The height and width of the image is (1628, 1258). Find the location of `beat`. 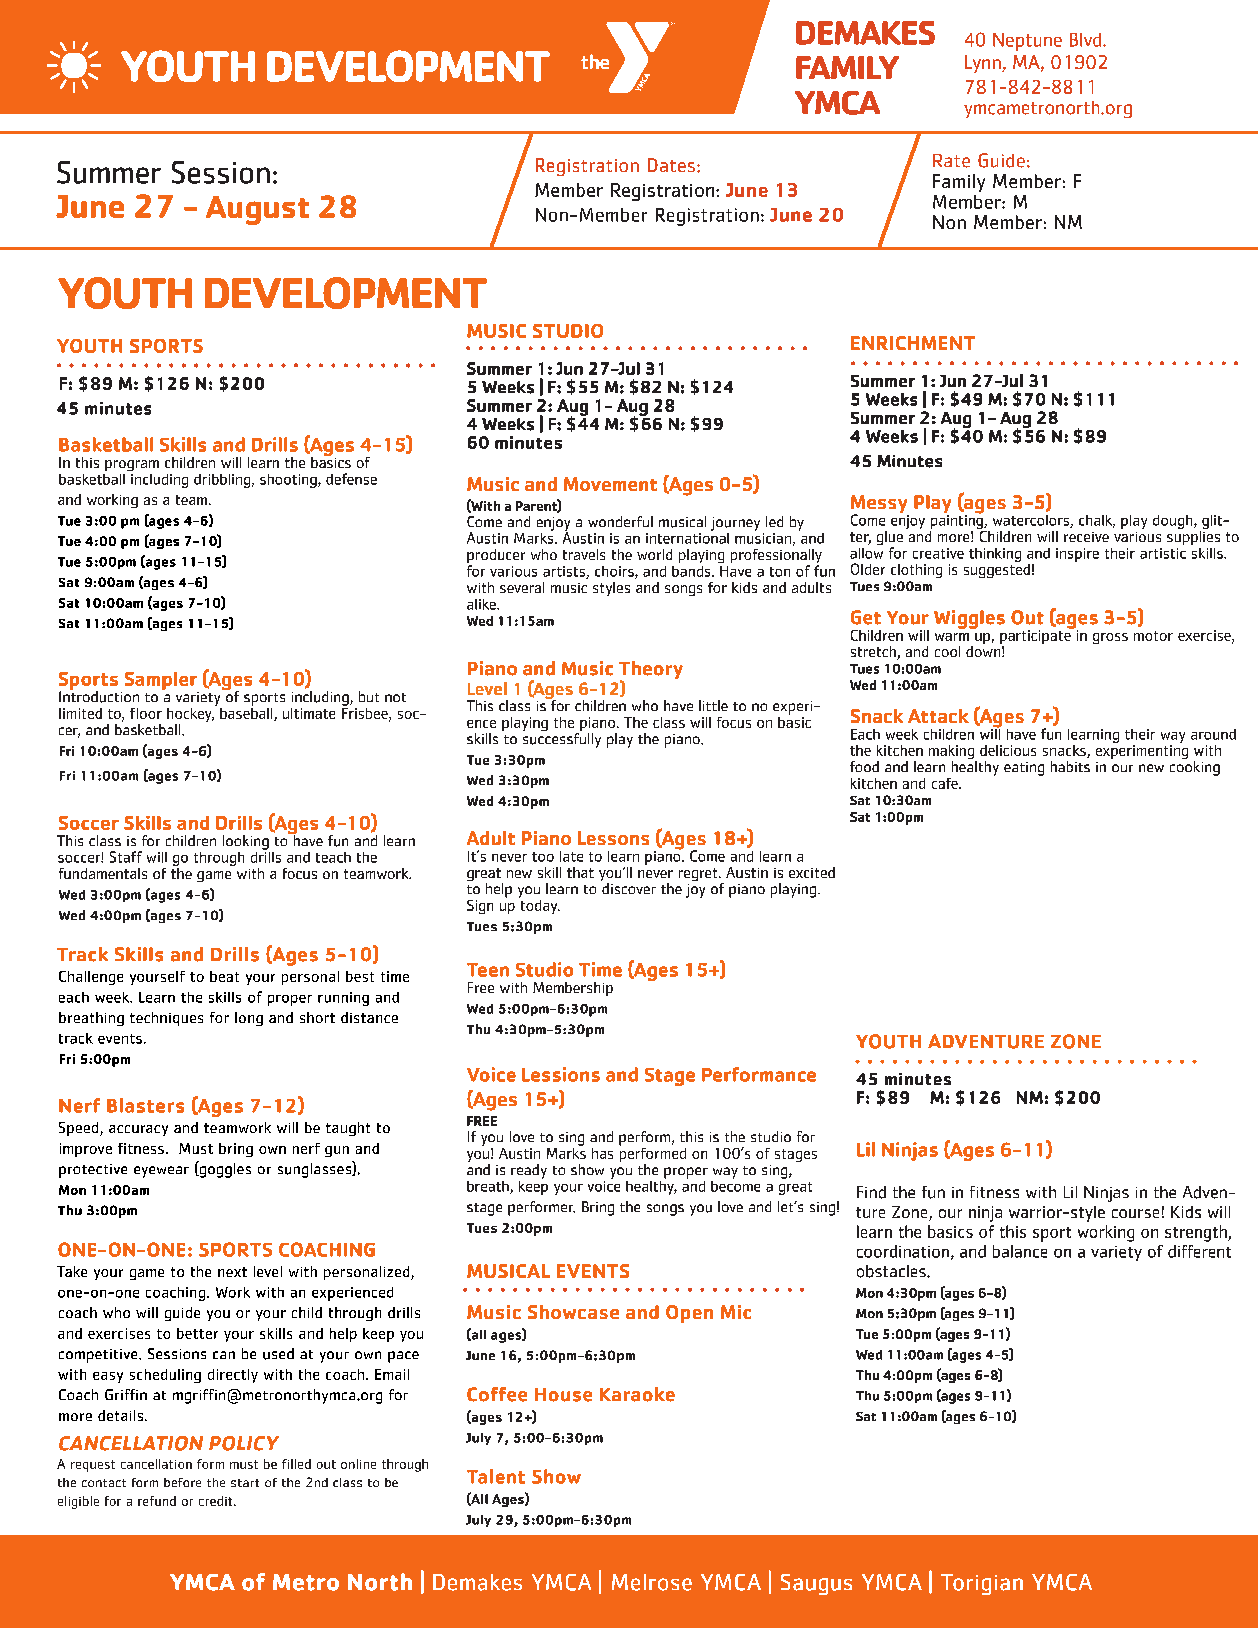

beat is located at coordinates (224, 976).
